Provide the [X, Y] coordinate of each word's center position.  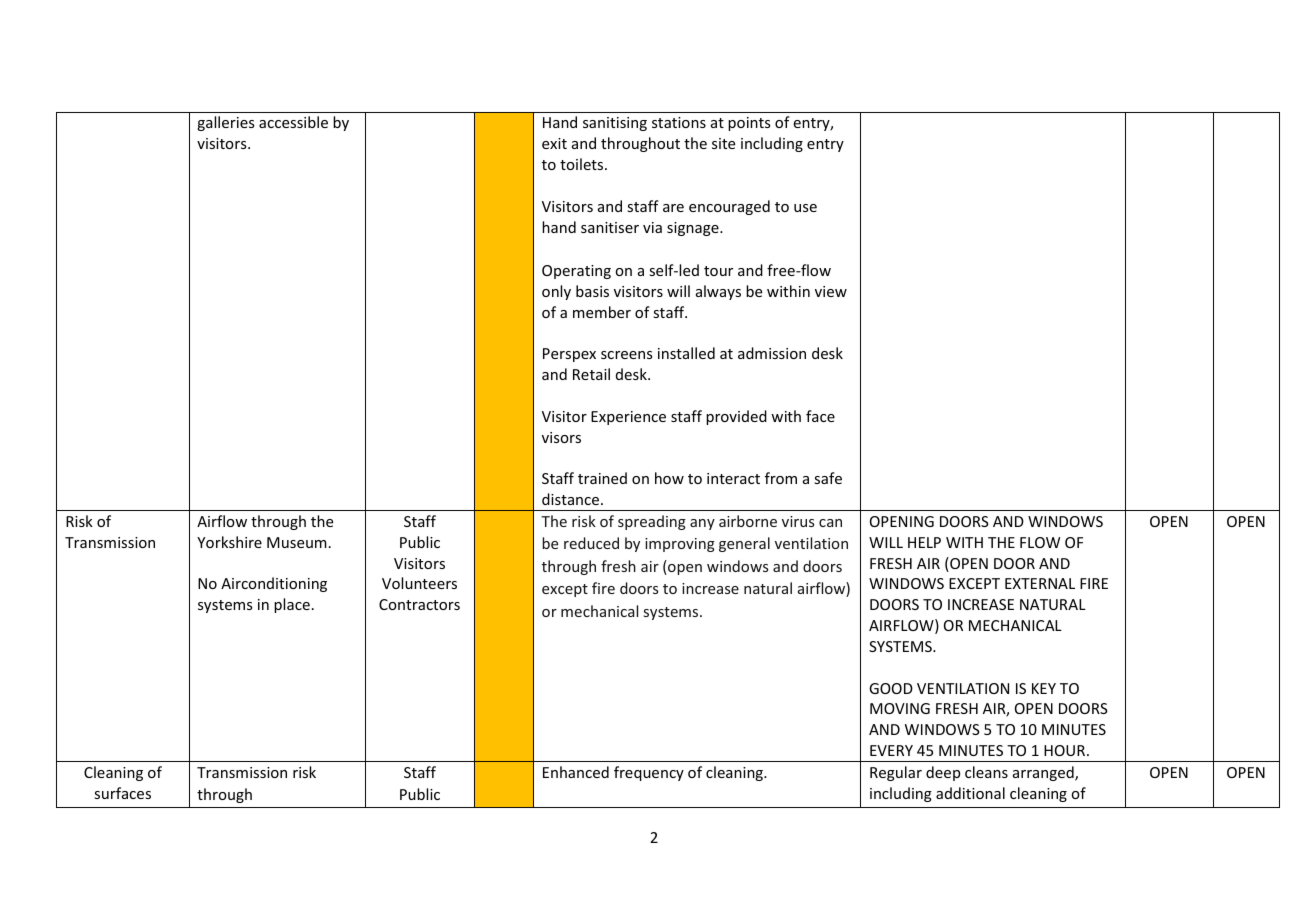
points [749, 124]
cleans [986, 772]
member [602, 312]
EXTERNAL [1040, 583]
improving [680, 545]
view [831, 291]
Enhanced [576, 772]
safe [828, 478]
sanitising [615, 124]
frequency [649, 773]
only [556, 292]
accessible [293, 122]
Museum [297, 542]
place [292, 605]
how [669, 478]
